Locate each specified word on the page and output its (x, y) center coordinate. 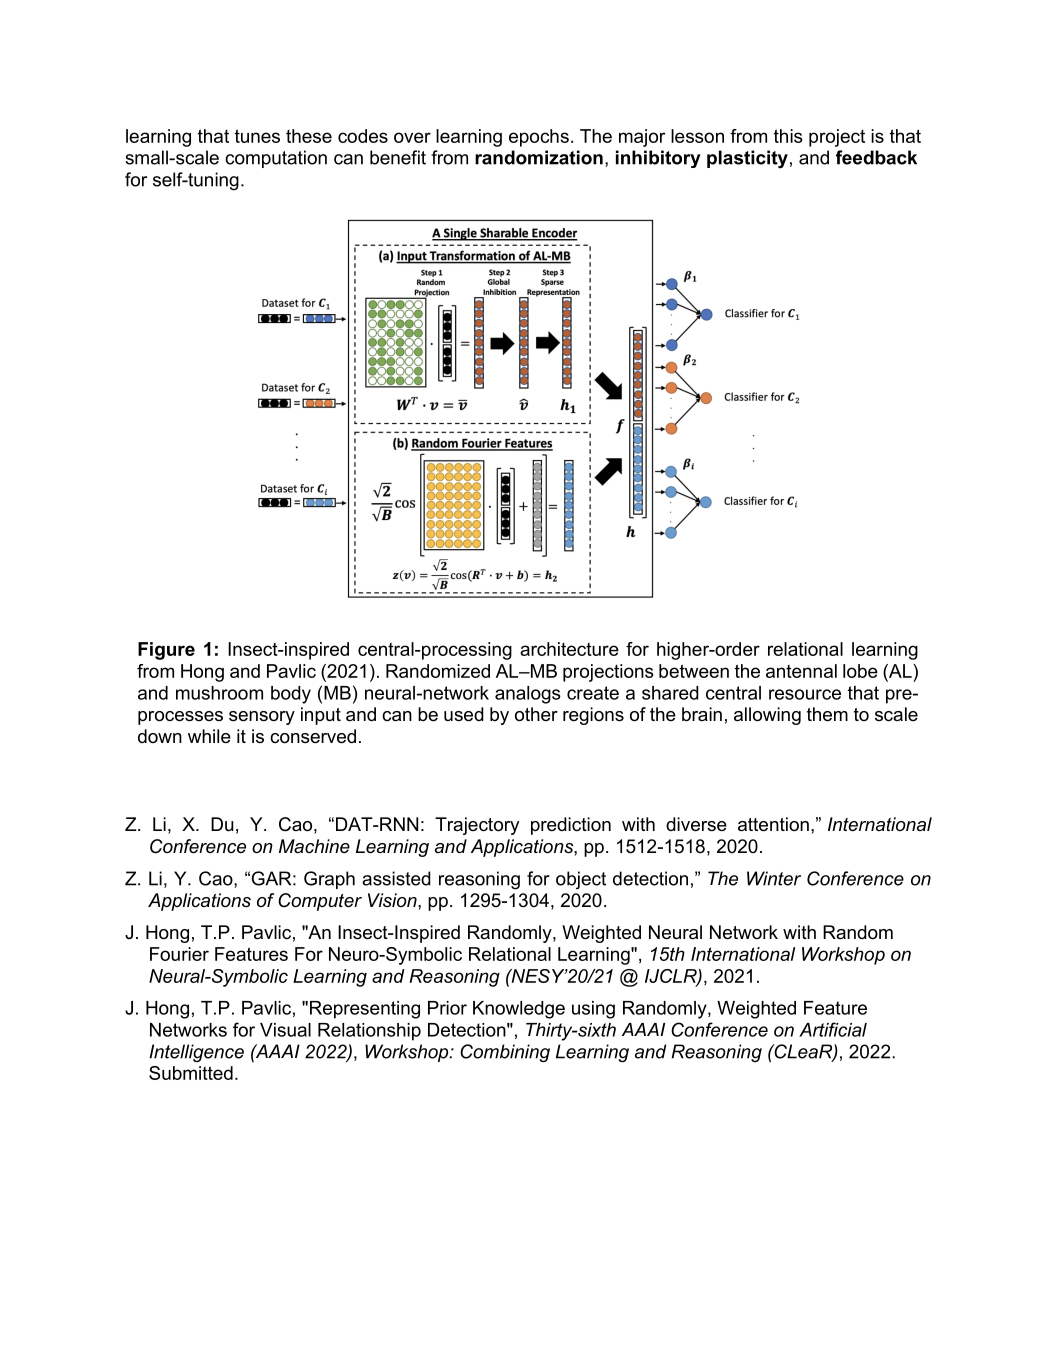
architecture (569, 649)
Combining (505, 1053)
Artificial (833, 1029)
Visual (285, 1030)
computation (276, 159)
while (209, 736)
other (536, 714)
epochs (539, 138)
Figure (166, 651)
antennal (801, 671)
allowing (767, 716)
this (788, 136)
